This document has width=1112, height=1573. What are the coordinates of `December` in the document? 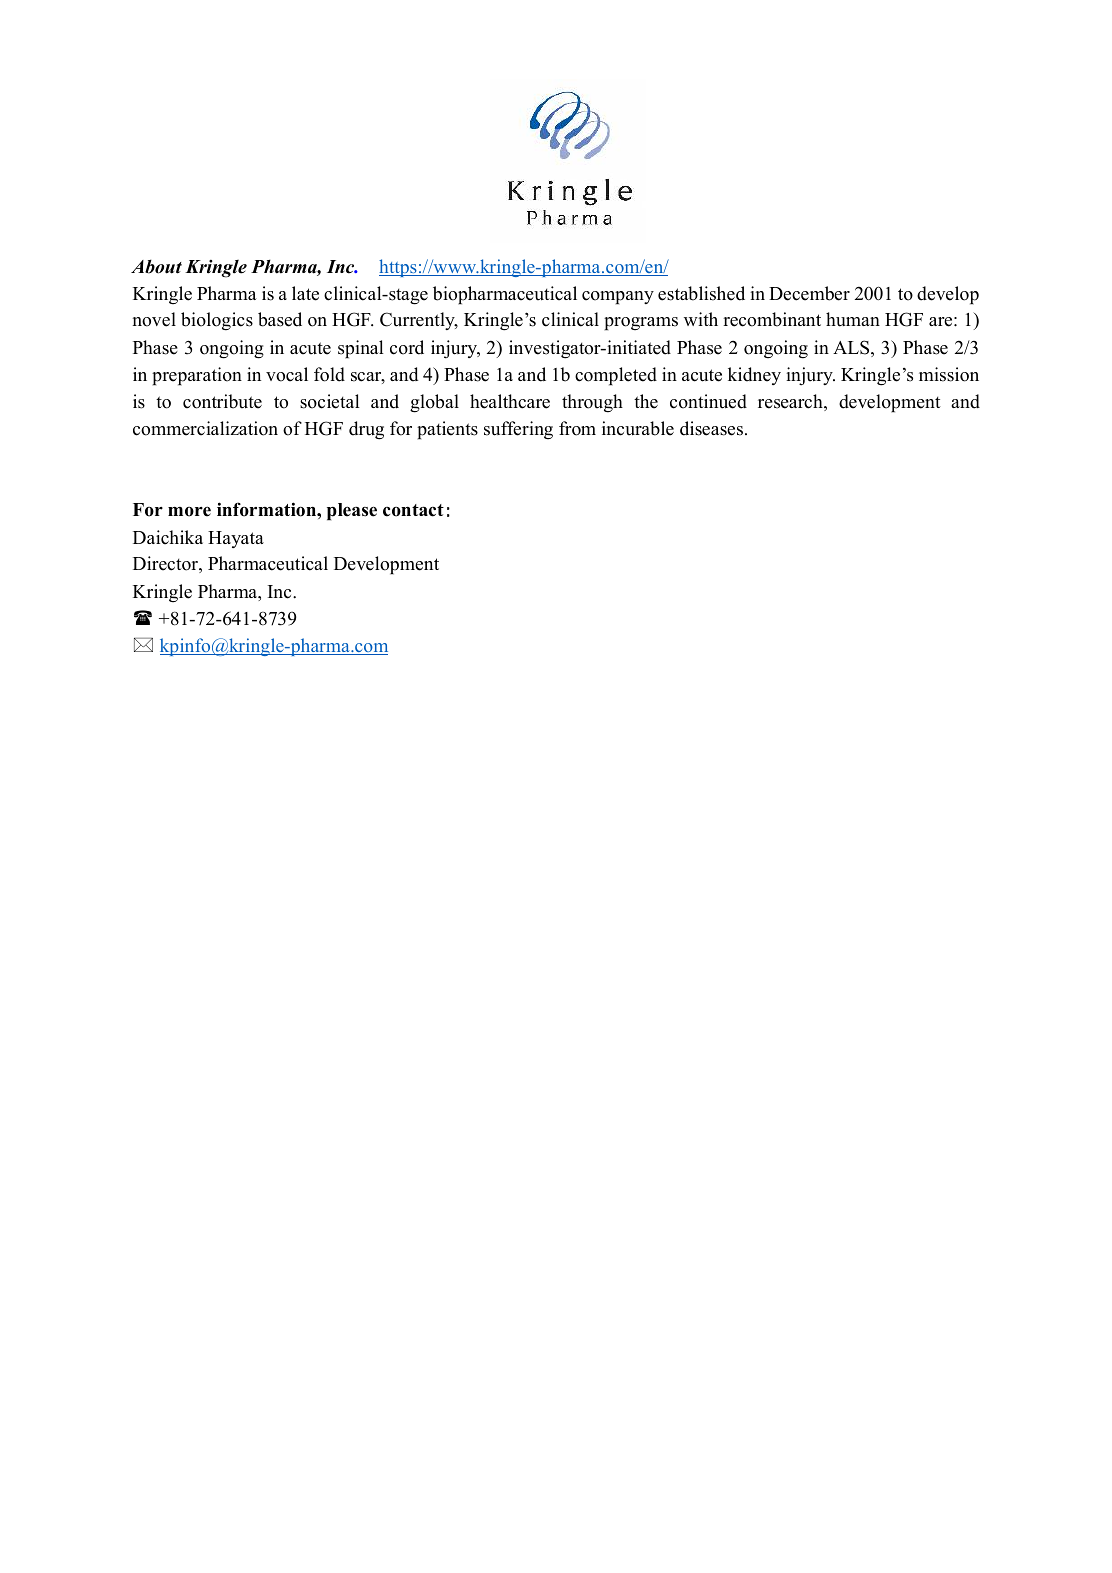 It's located at (809, 293).
